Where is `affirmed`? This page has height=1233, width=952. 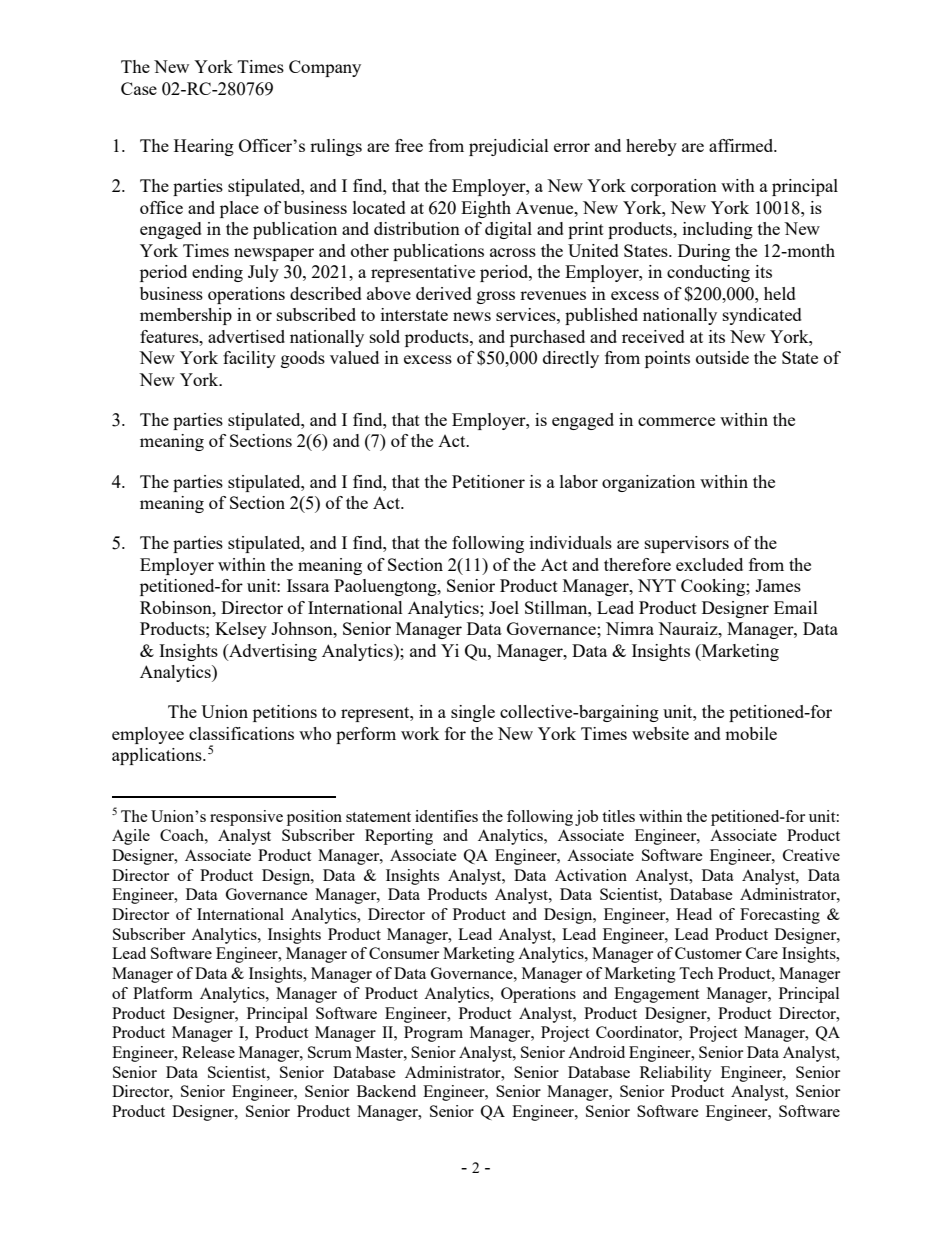 affirmed is located at coordinates (742, 145).
